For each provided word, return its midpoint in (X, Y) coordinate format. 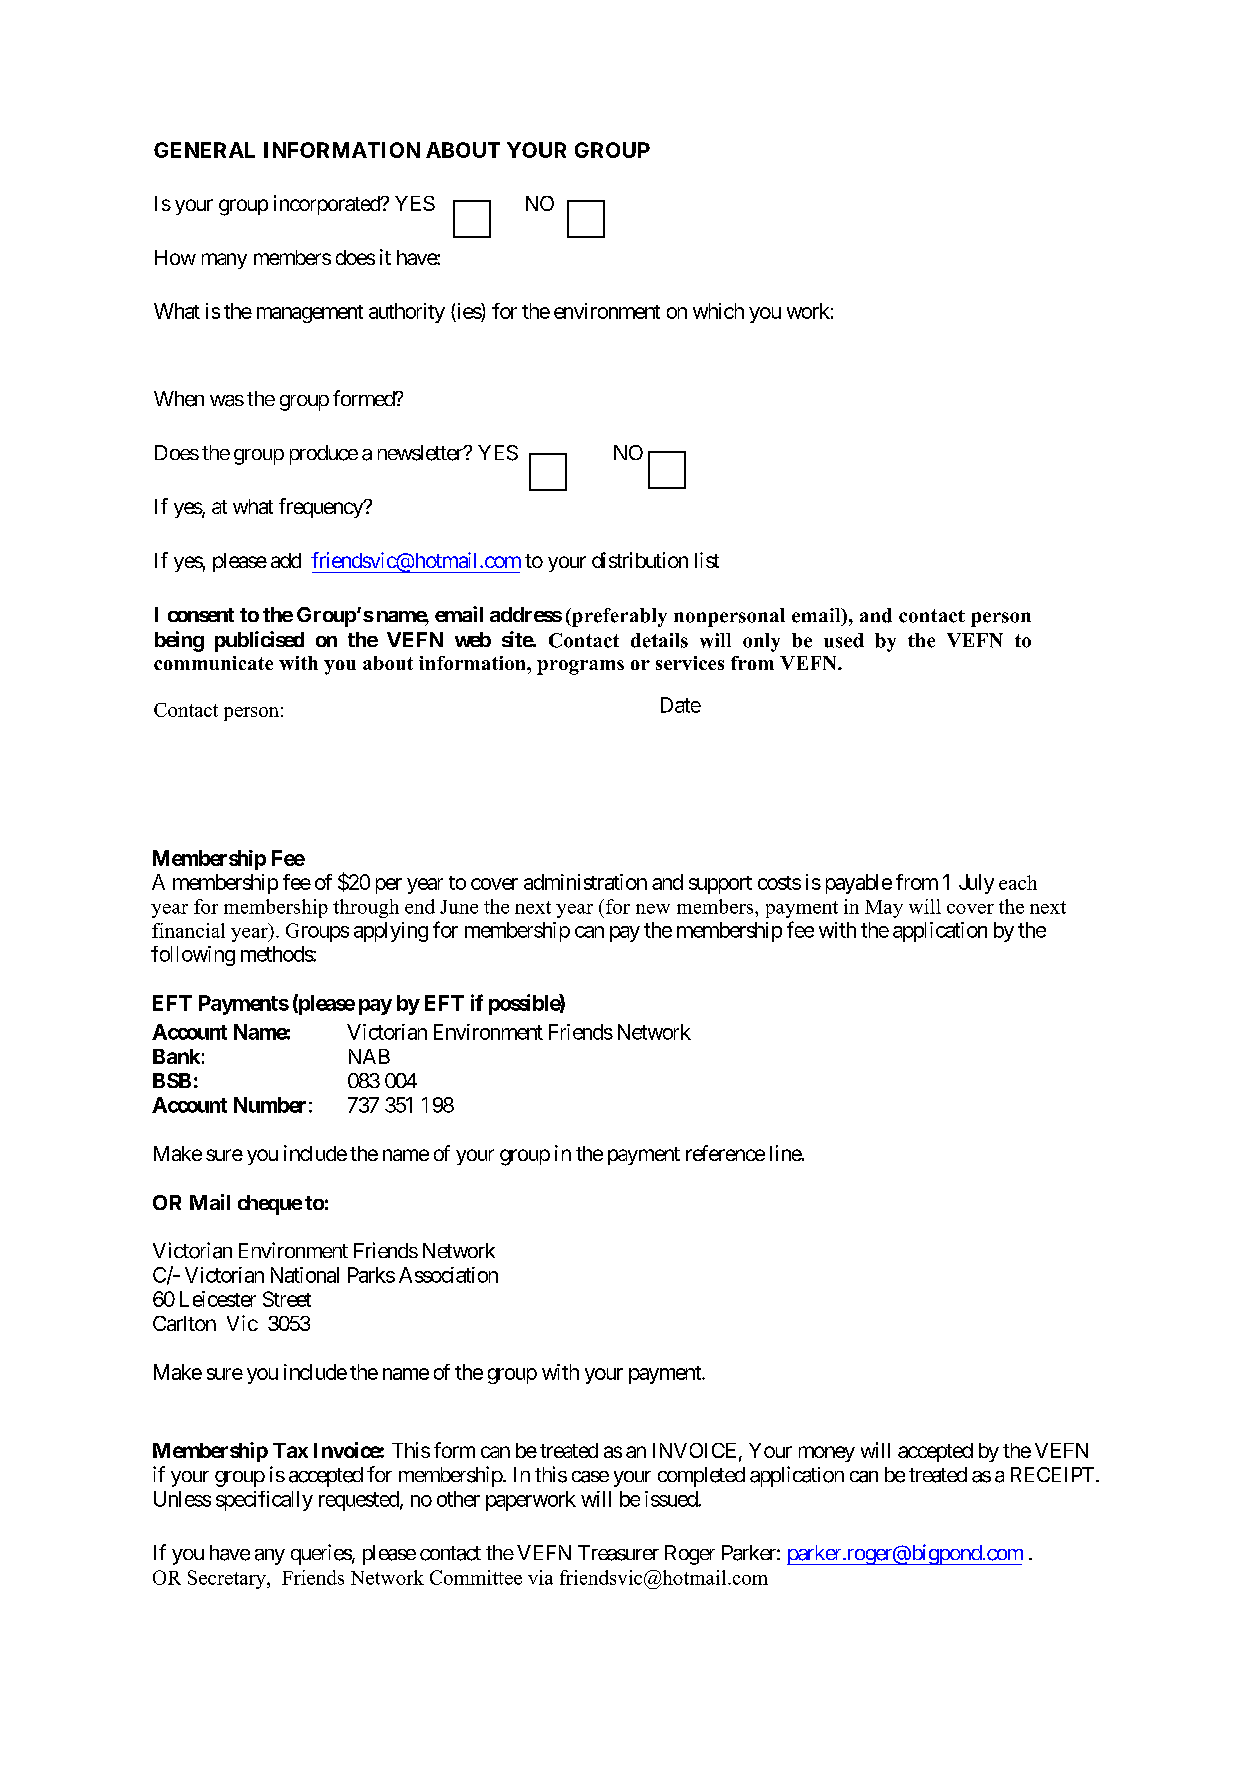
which (718, 311)
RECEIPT (1054, 1474)
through (366, 908)
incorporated (328, 205)
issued (672, 1499)
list (707, 560)
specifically (264, 1501)
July (976, 884)
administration (585, 882)
